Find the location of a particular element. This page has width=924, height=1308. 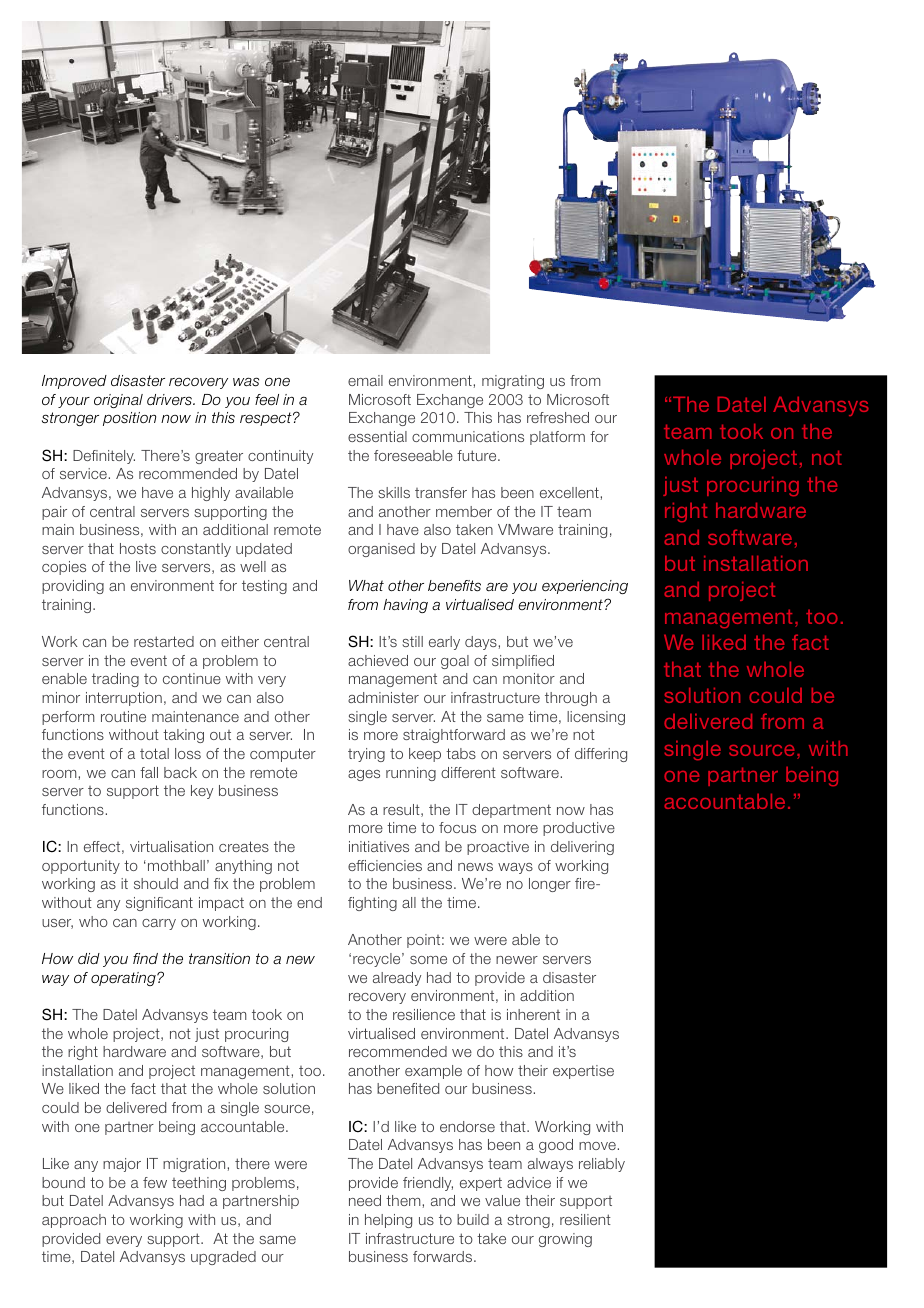

approach is located at coordinates (74, 1221).
